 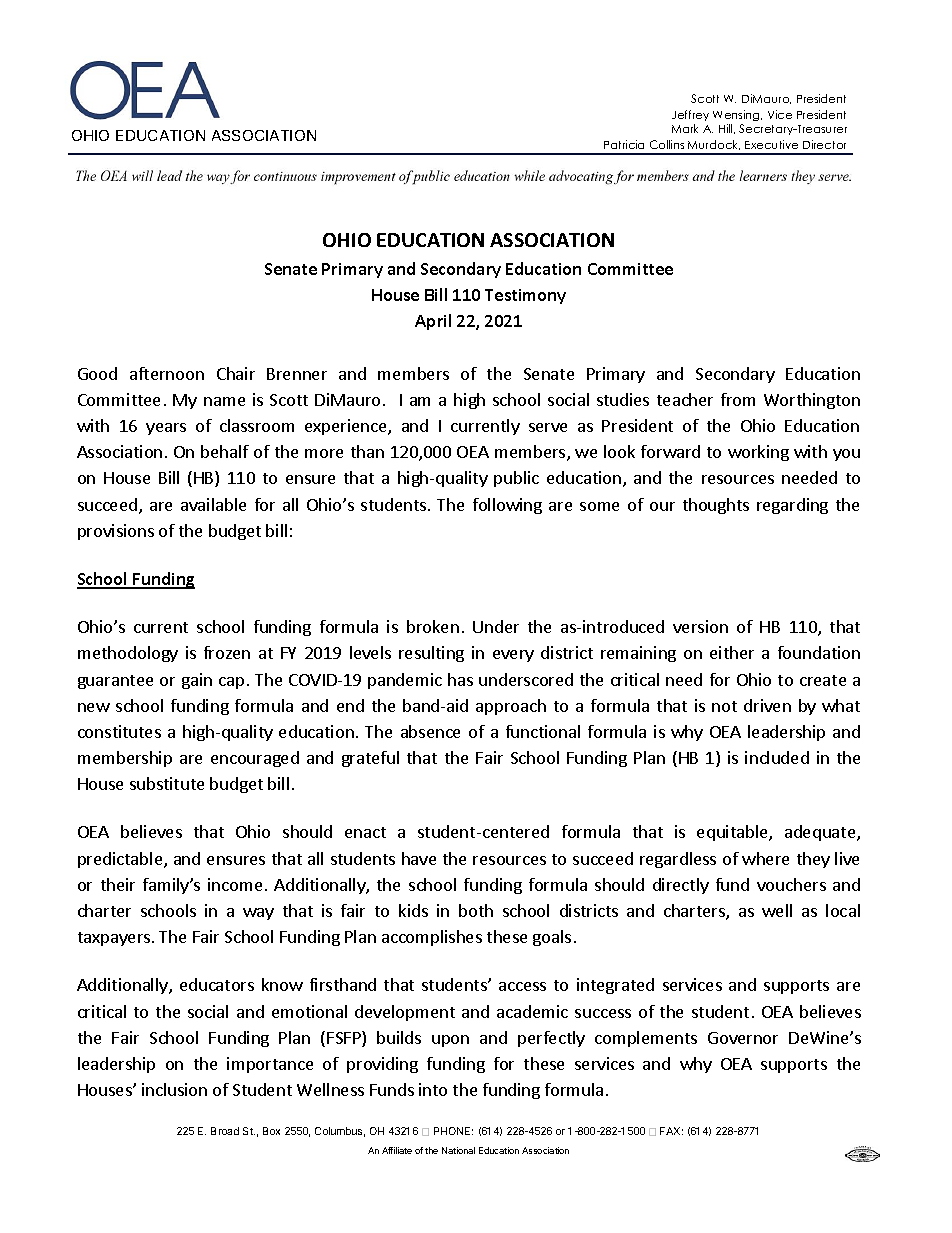 I want to click on where, so click(x=765, y=858).
